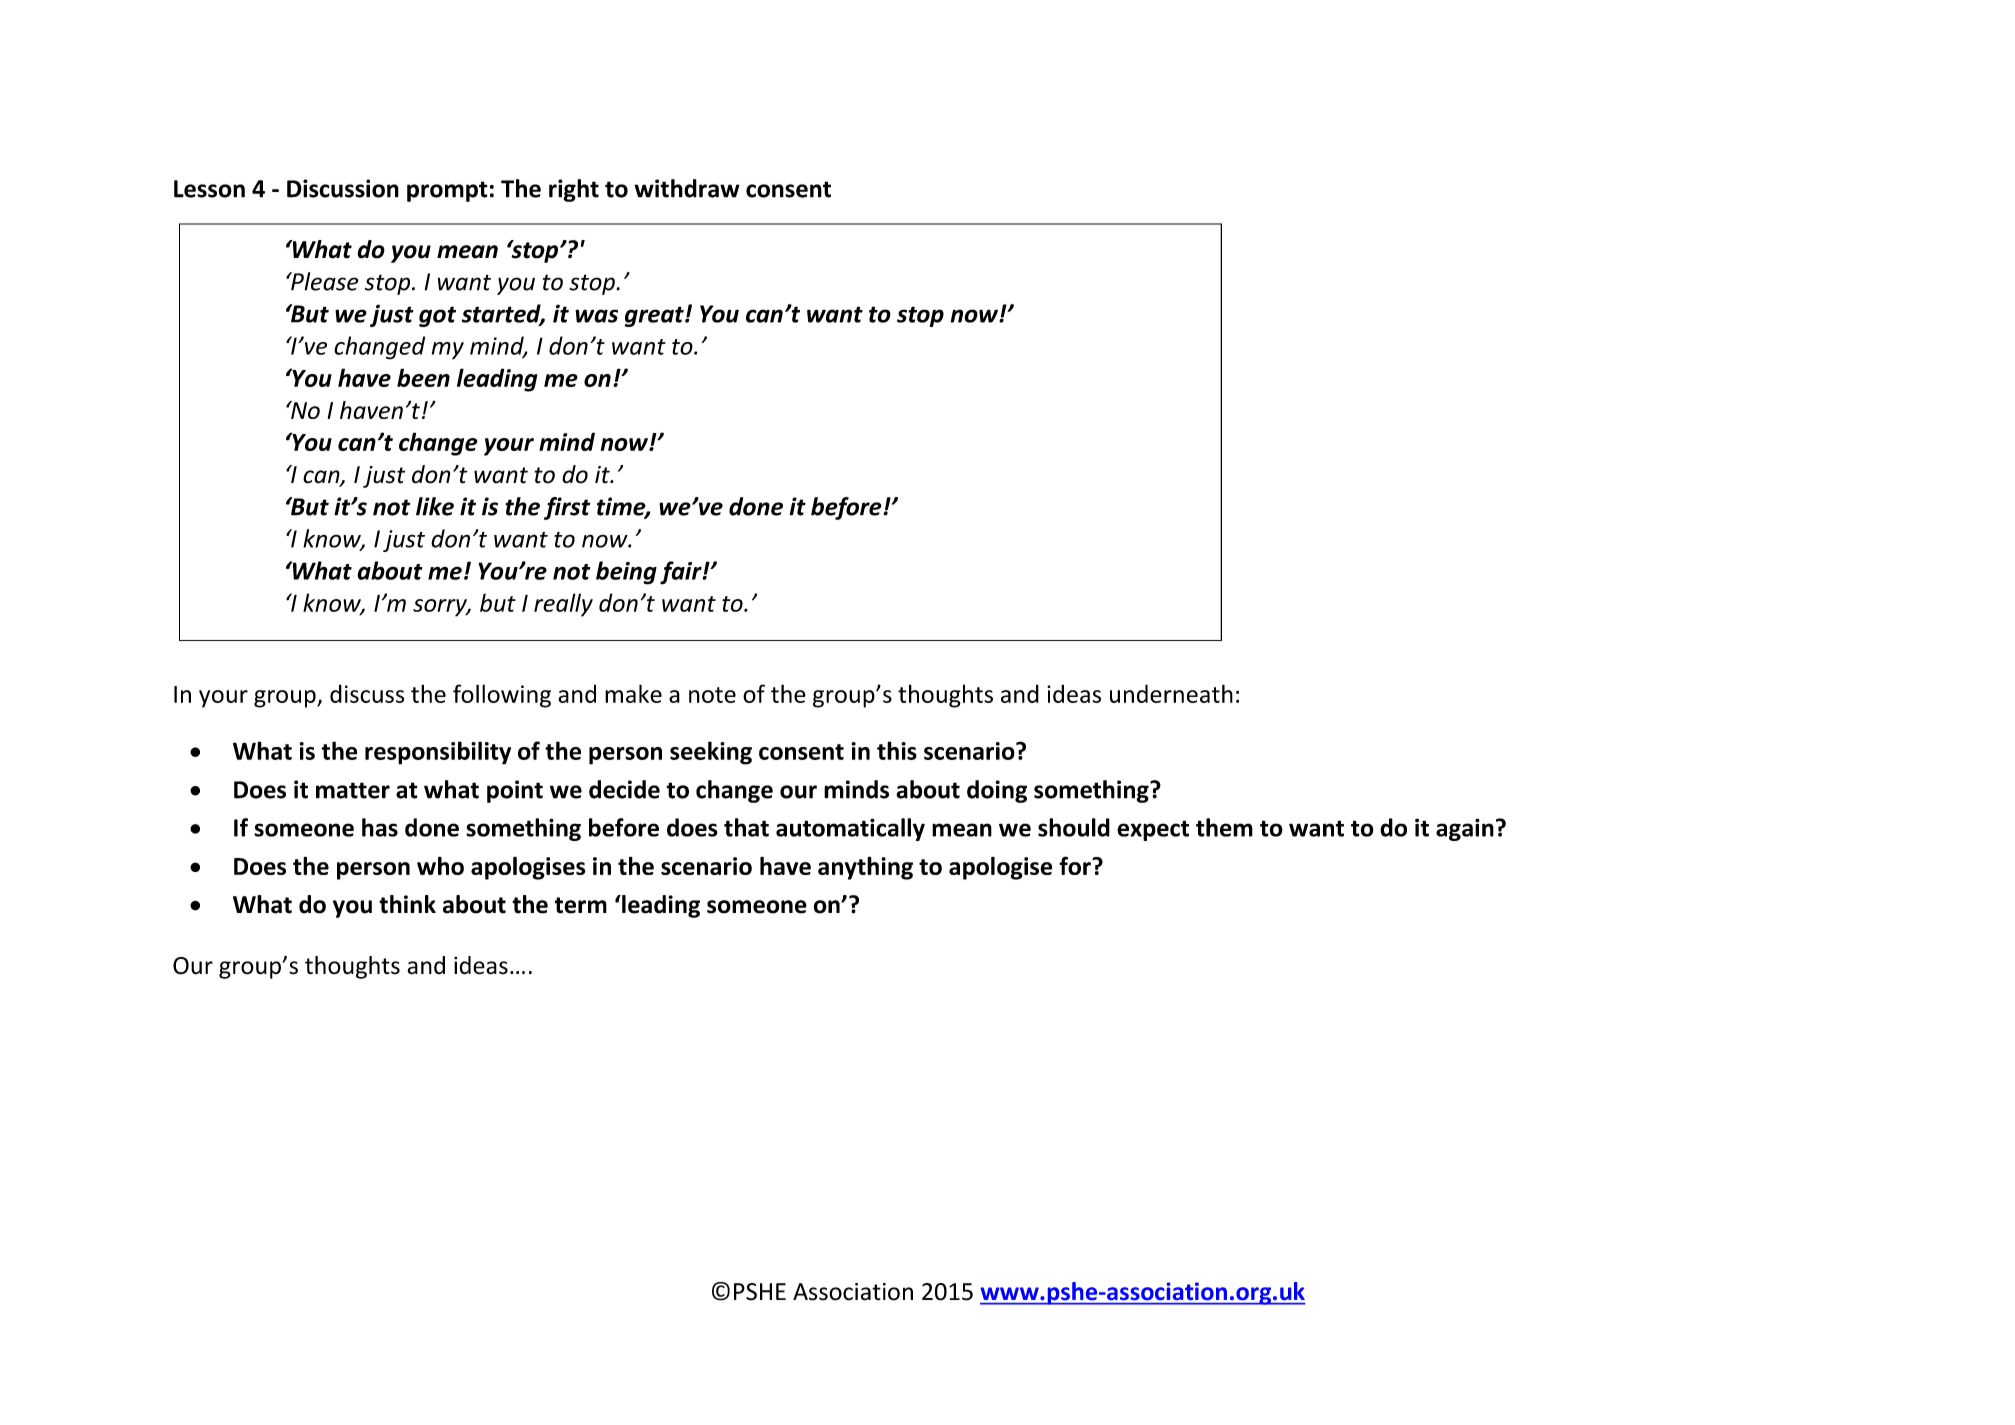 The width and height of the page is (2015, 1425). I want to click on think, so click(407, 904).
